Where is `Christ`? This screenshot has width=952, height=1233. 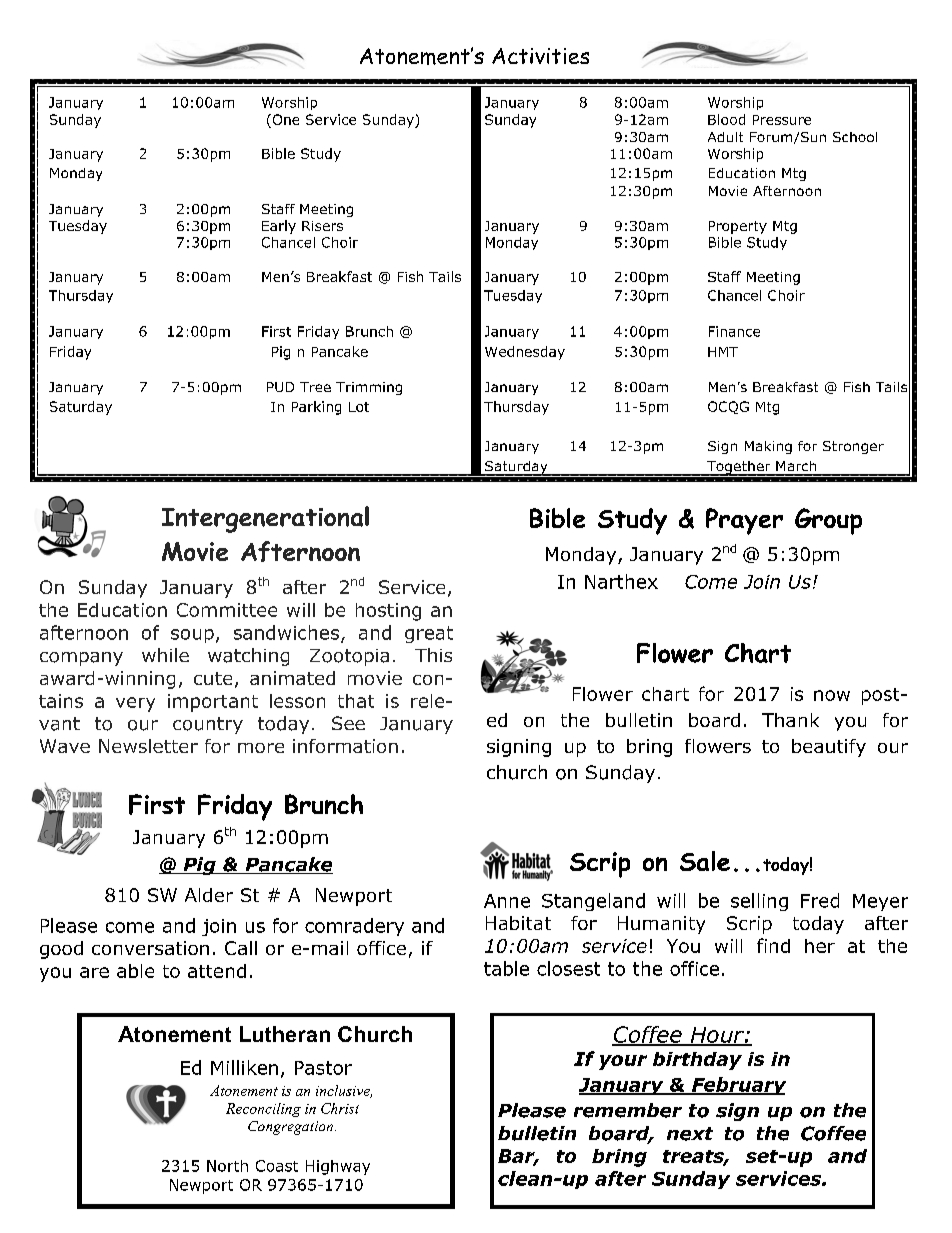
Christ is located at coordinates (340, 1108).
